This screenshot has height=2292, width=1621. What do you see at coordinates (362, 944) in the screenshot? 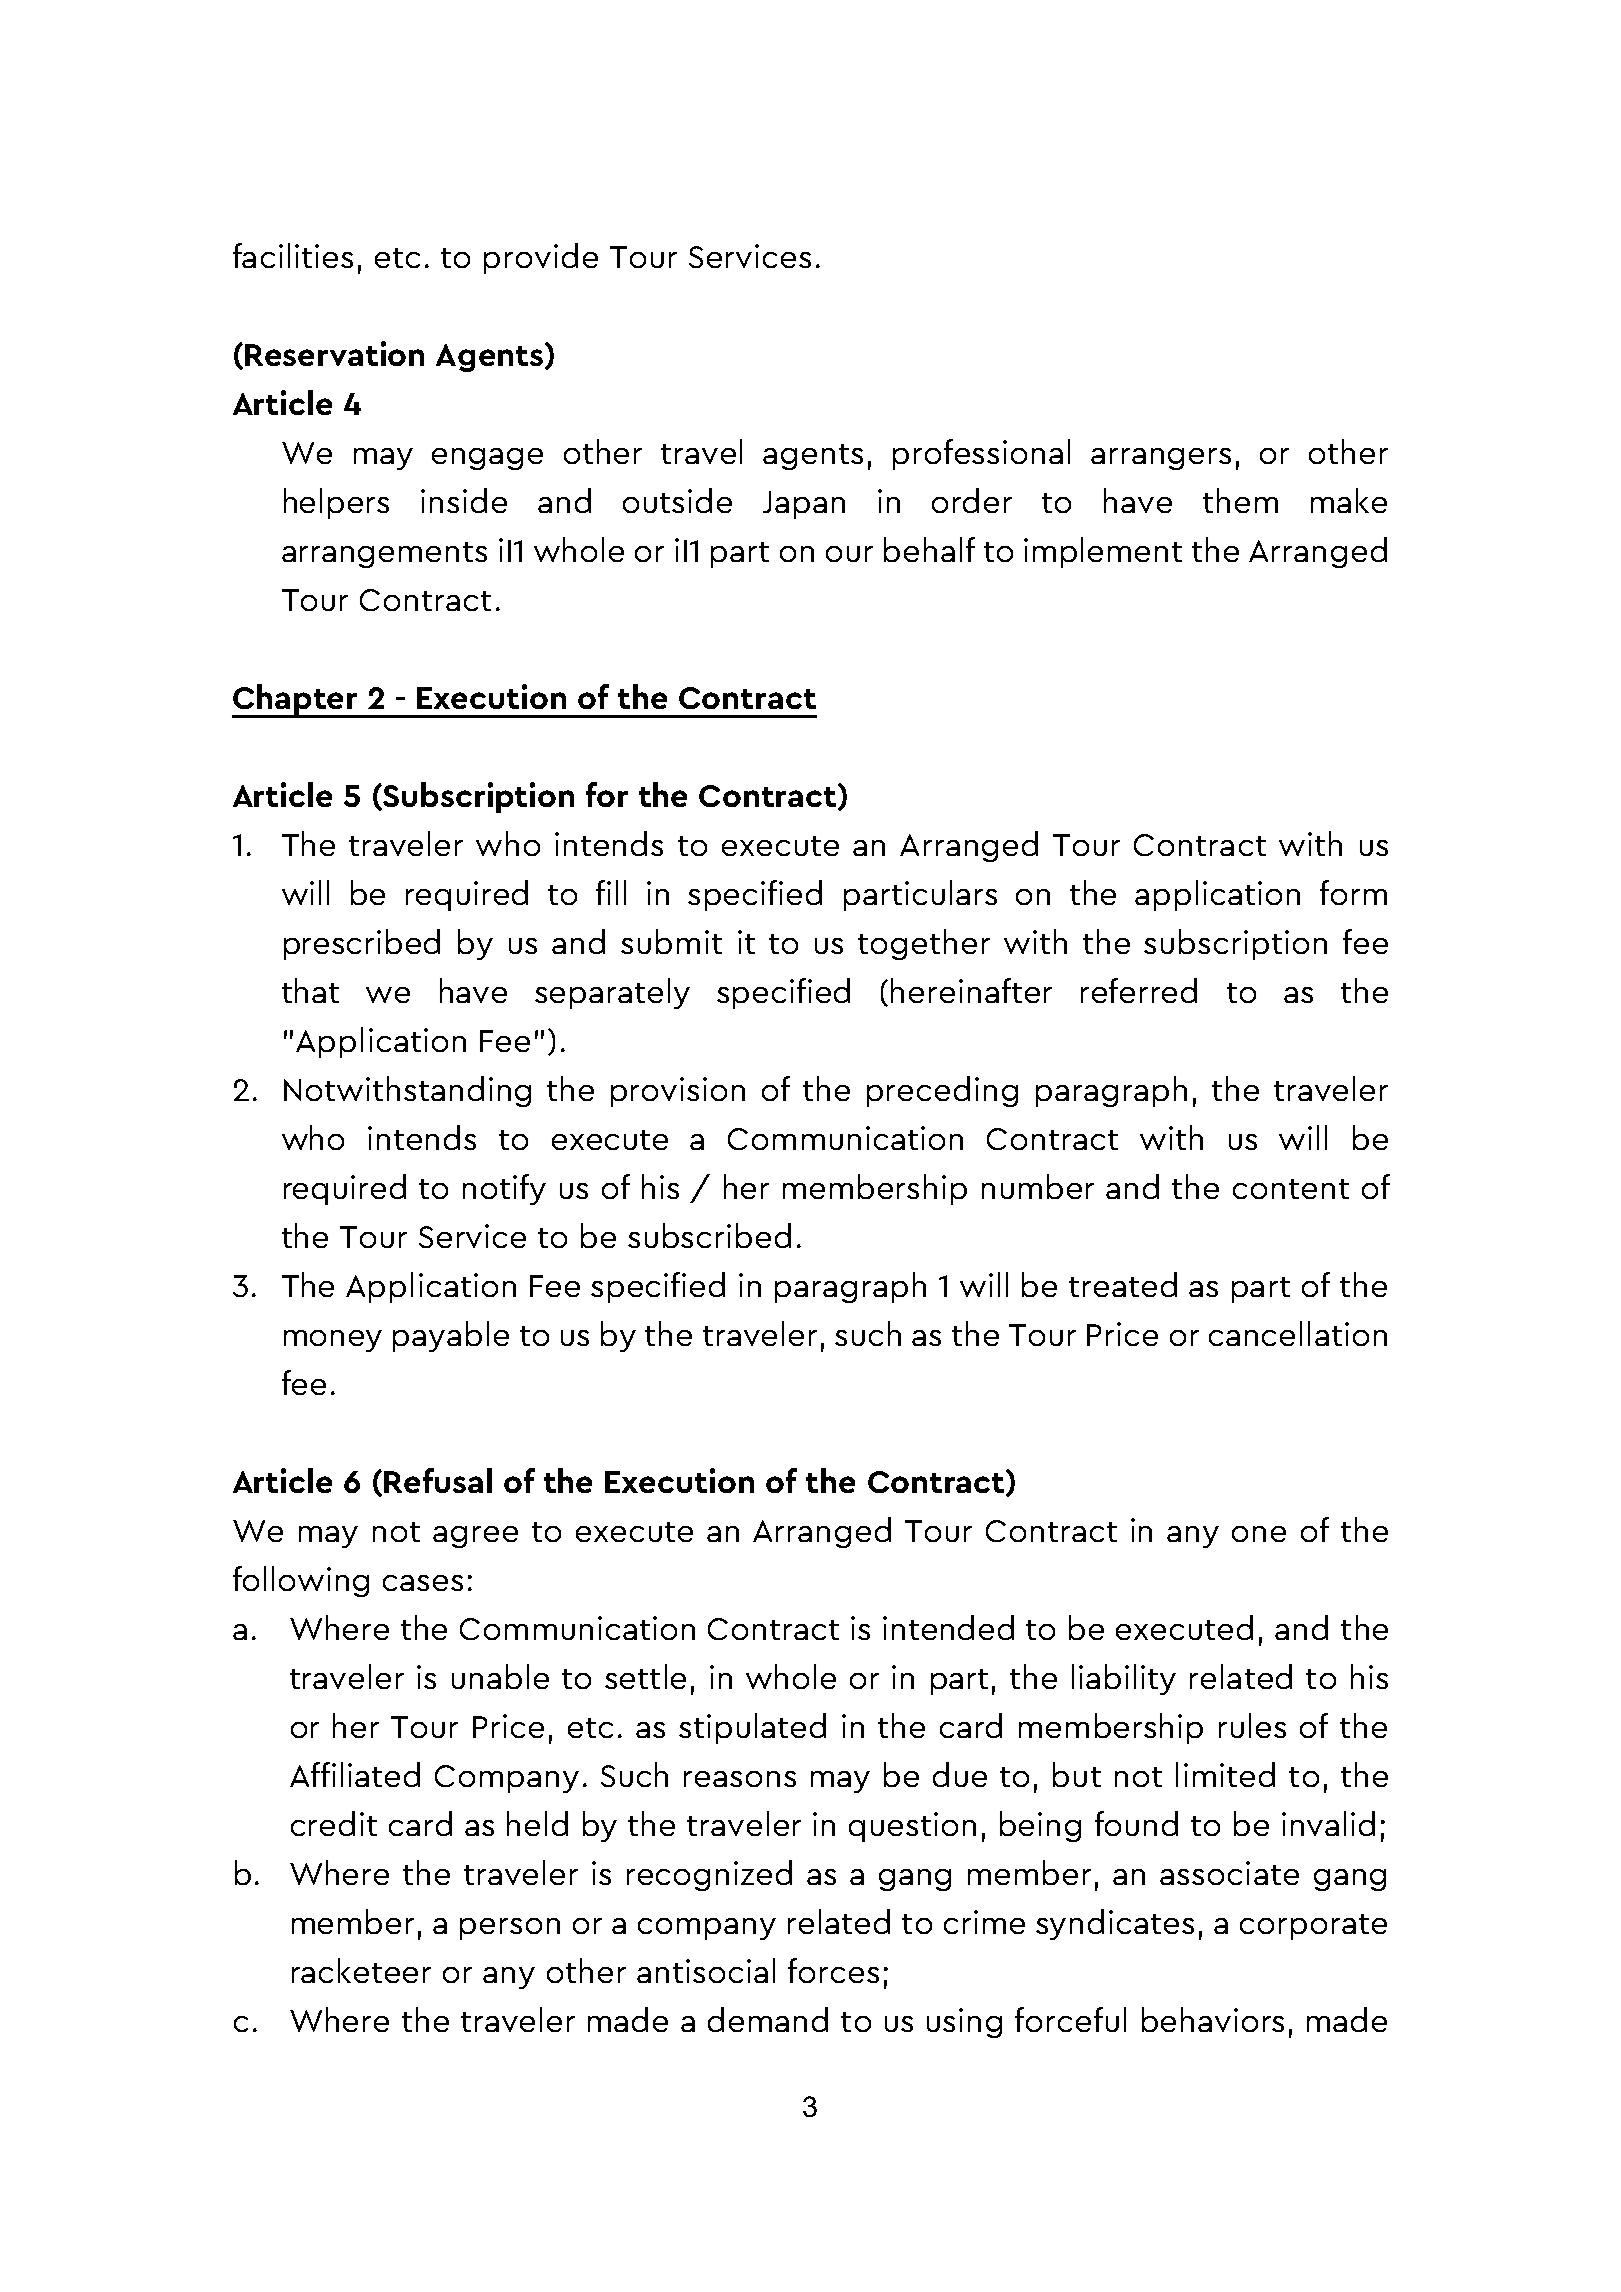
I see `prescribed` at bounding box center [362, 944].
